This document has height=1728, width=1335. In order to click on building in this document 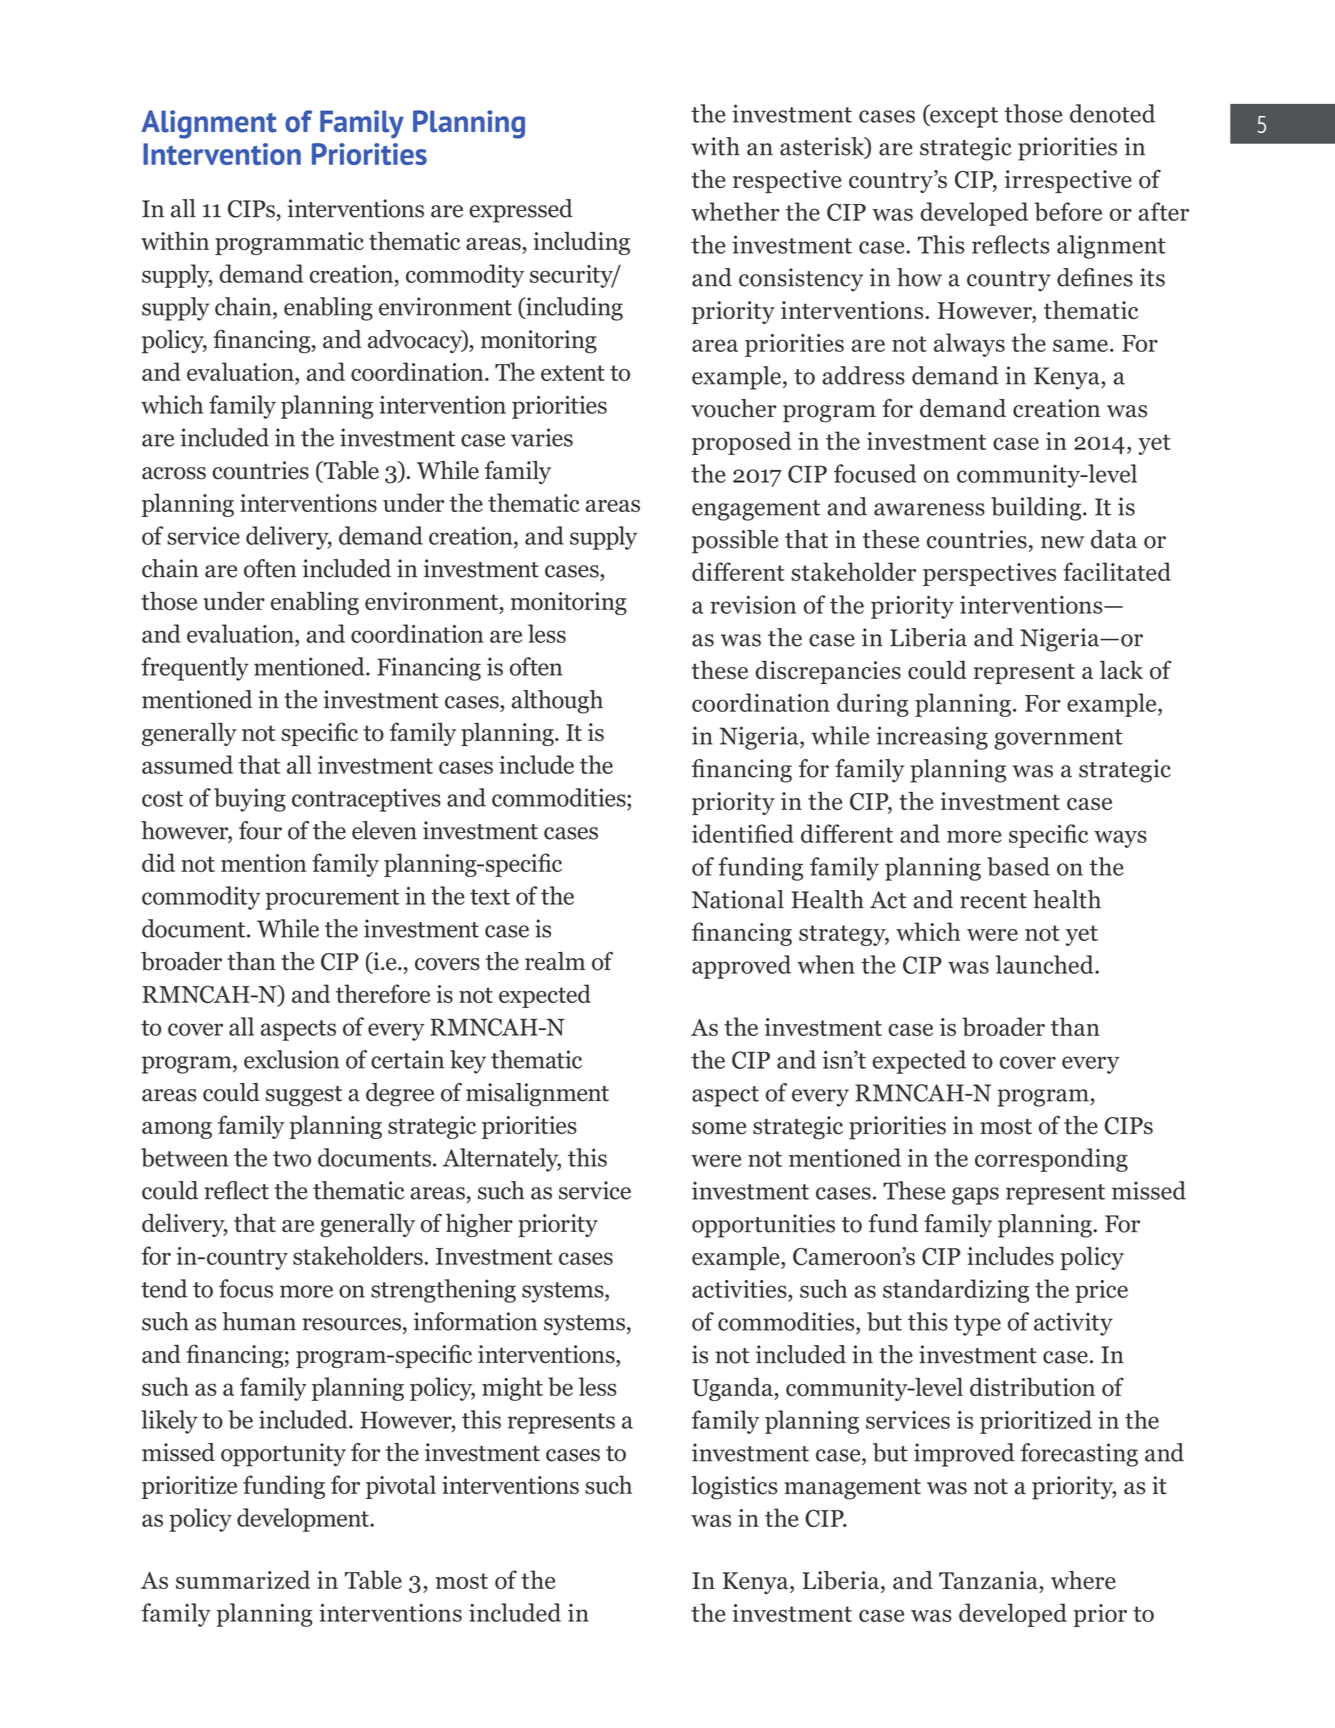, I will do `click(1037, 509)`.
